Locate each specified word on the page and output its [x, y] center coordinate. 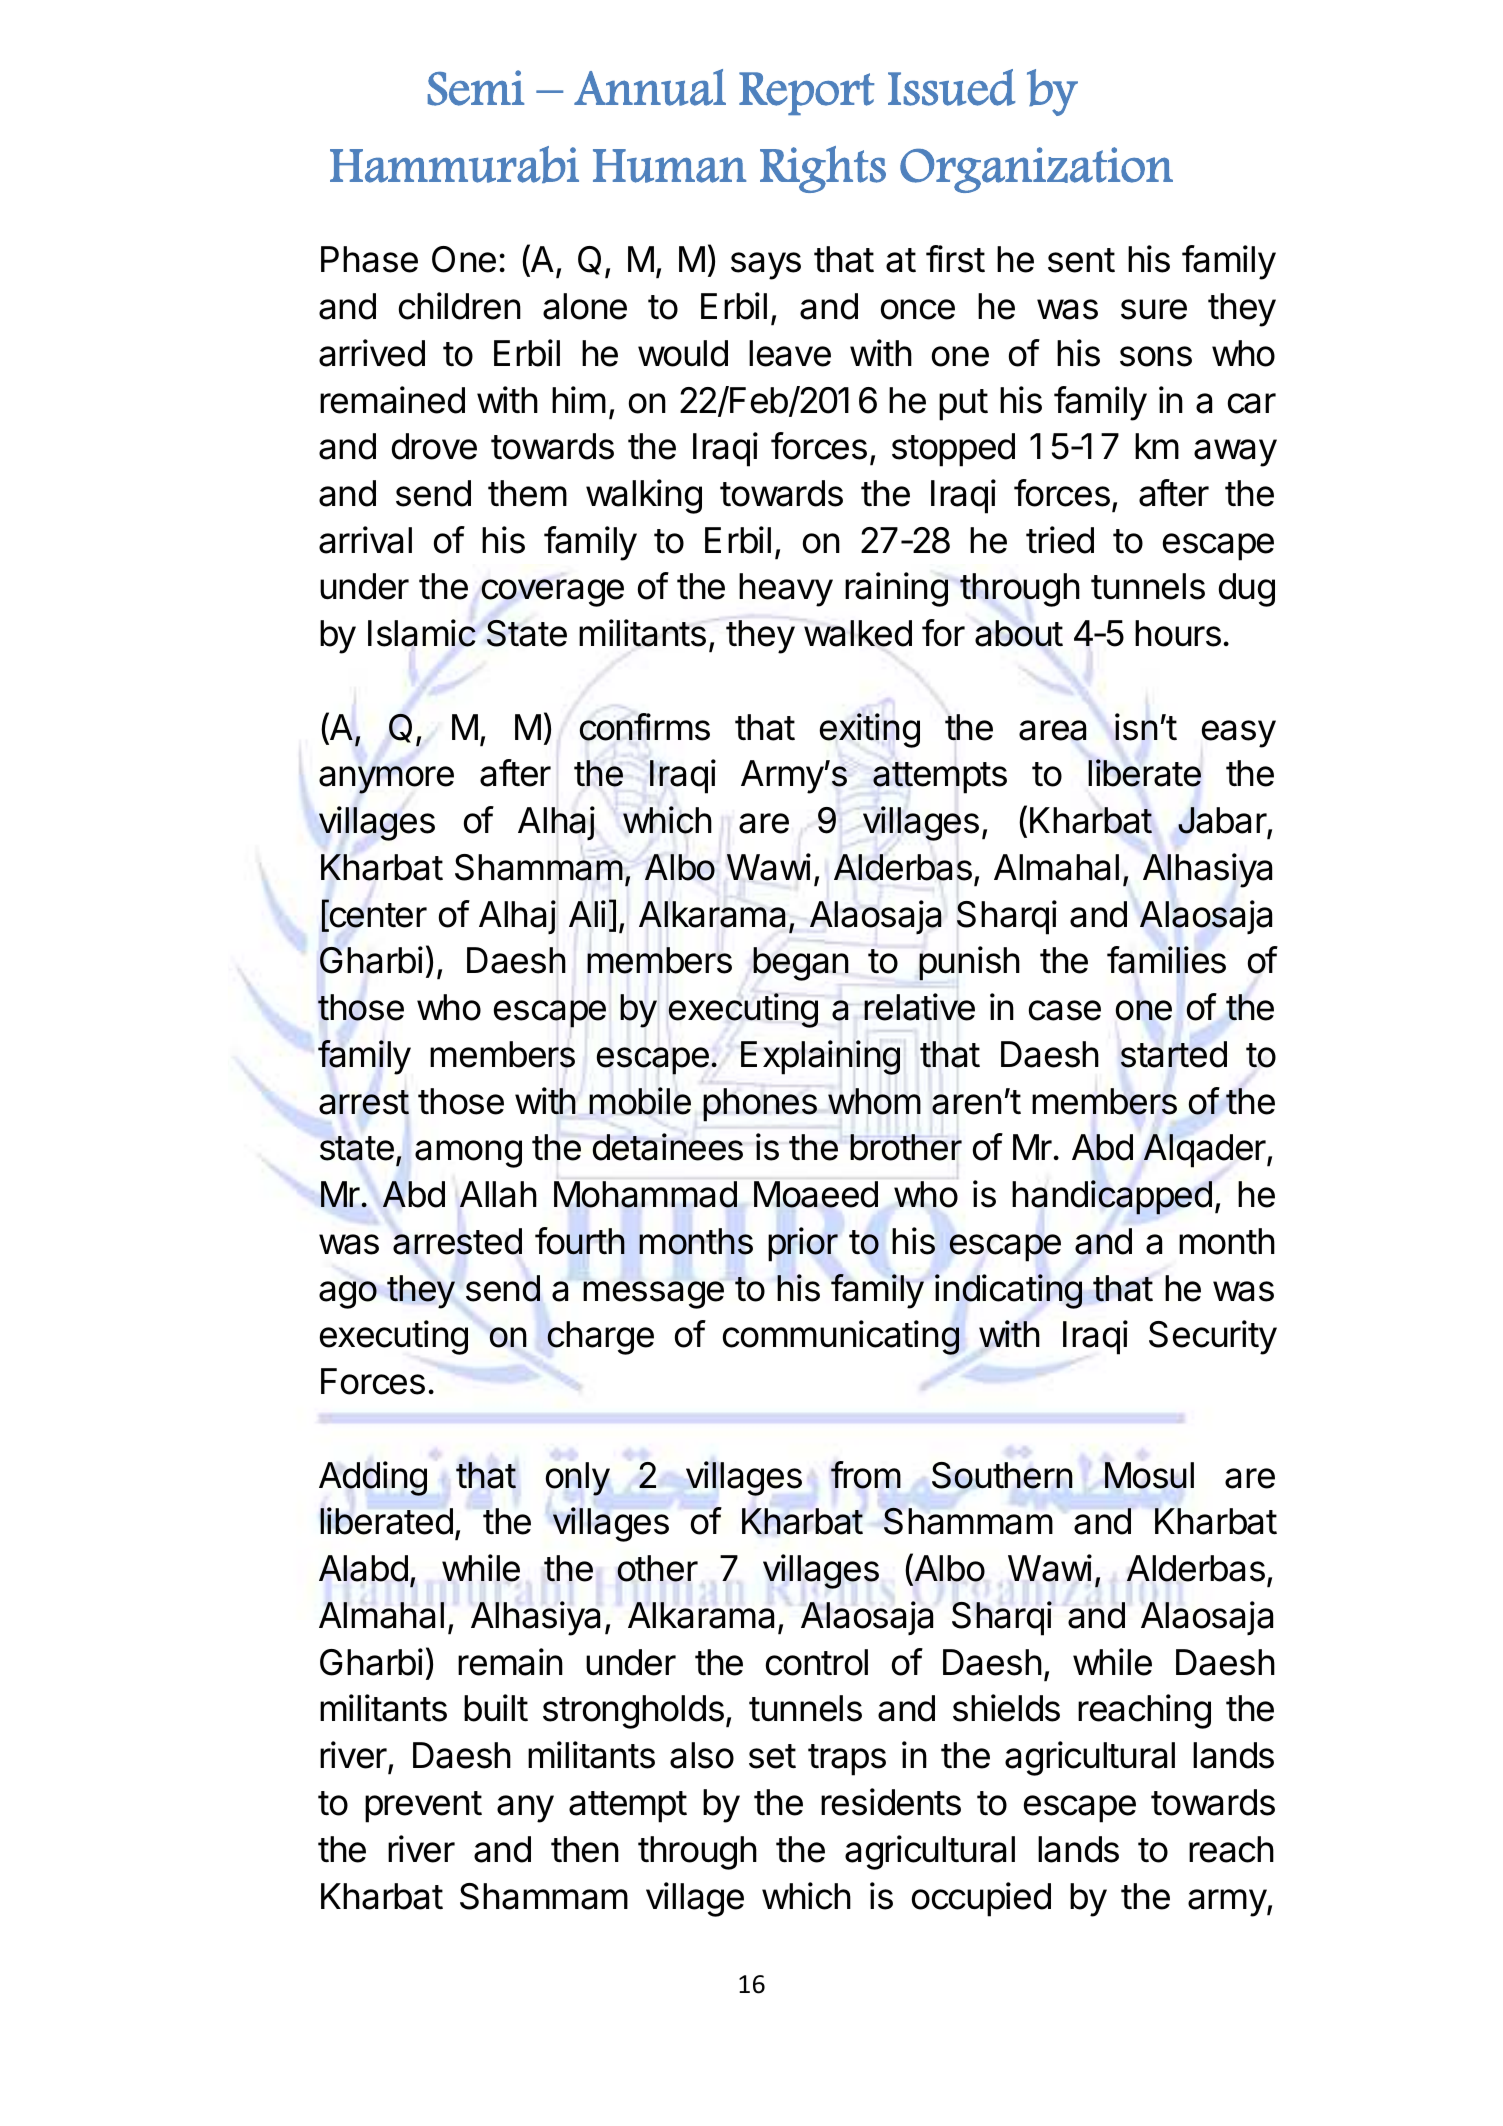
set [772, 1756]
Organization [1036, 170]
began [801, 964]
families [1166, 960]
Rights [823, 169]
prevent [423, 1807]
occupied [981, 1899]
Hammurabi [454, 164]
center [377, 915]
